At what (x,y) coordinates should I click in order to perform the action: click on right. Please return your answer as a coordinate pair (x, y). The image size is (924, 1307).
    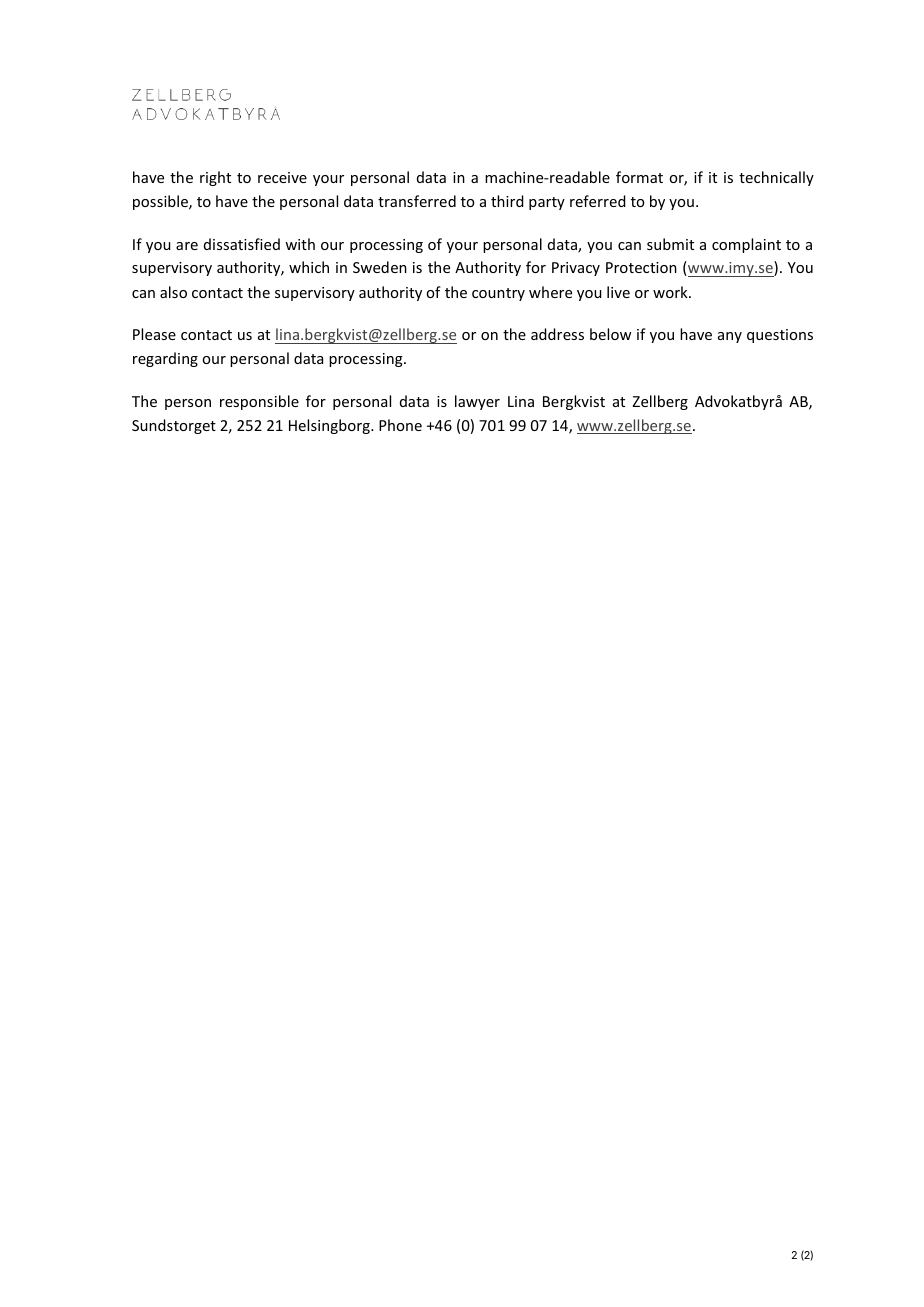
    Looking at the image, I should click on (215, 178).
